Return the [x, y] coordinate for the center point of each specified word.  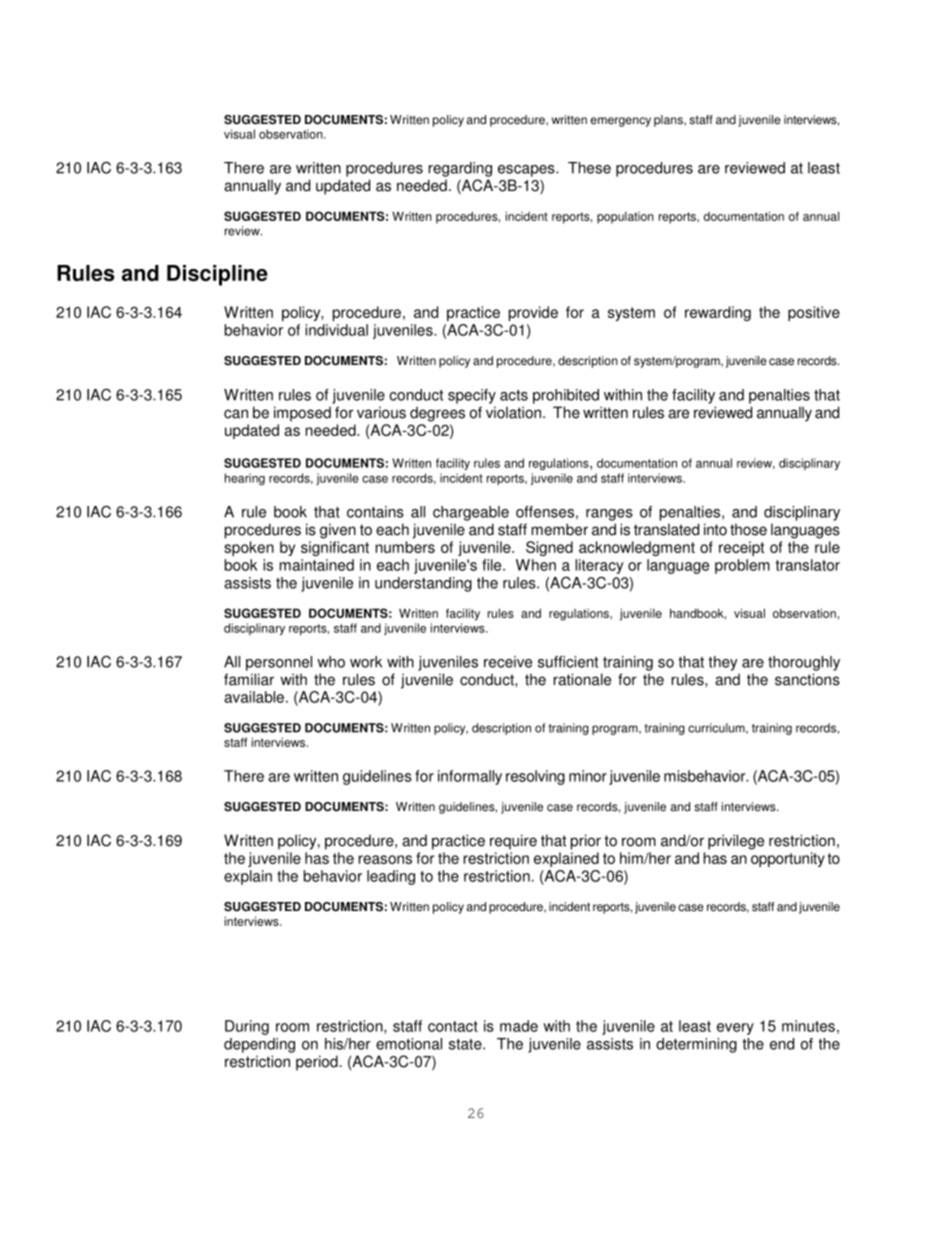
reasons [385, 859]
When [536, 565]
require [513, 842]
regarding [460, 169]
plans [669, 121]
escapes [527, 171]
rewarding [718, 313]
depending [259, 1045]
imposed [302, 414]
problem [742, 566]
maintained [317, 565]
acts [514, 395]
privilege [736, 842]
